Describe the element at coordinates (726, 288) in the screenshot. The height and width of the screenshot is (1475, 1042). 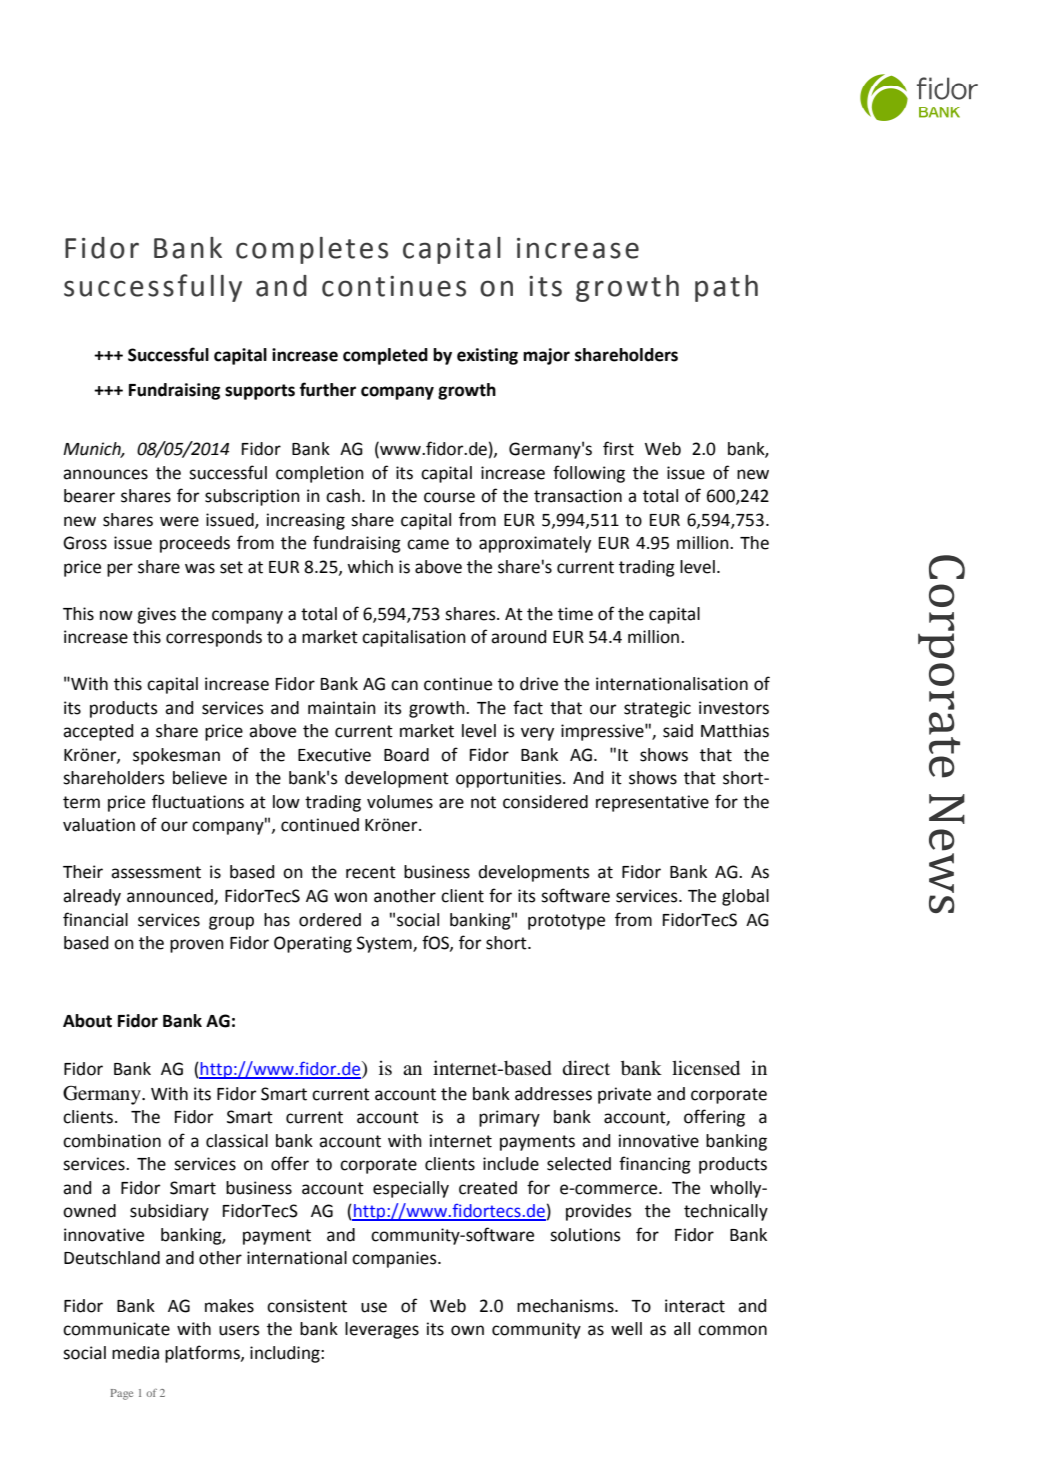
I see `path` at that location.
